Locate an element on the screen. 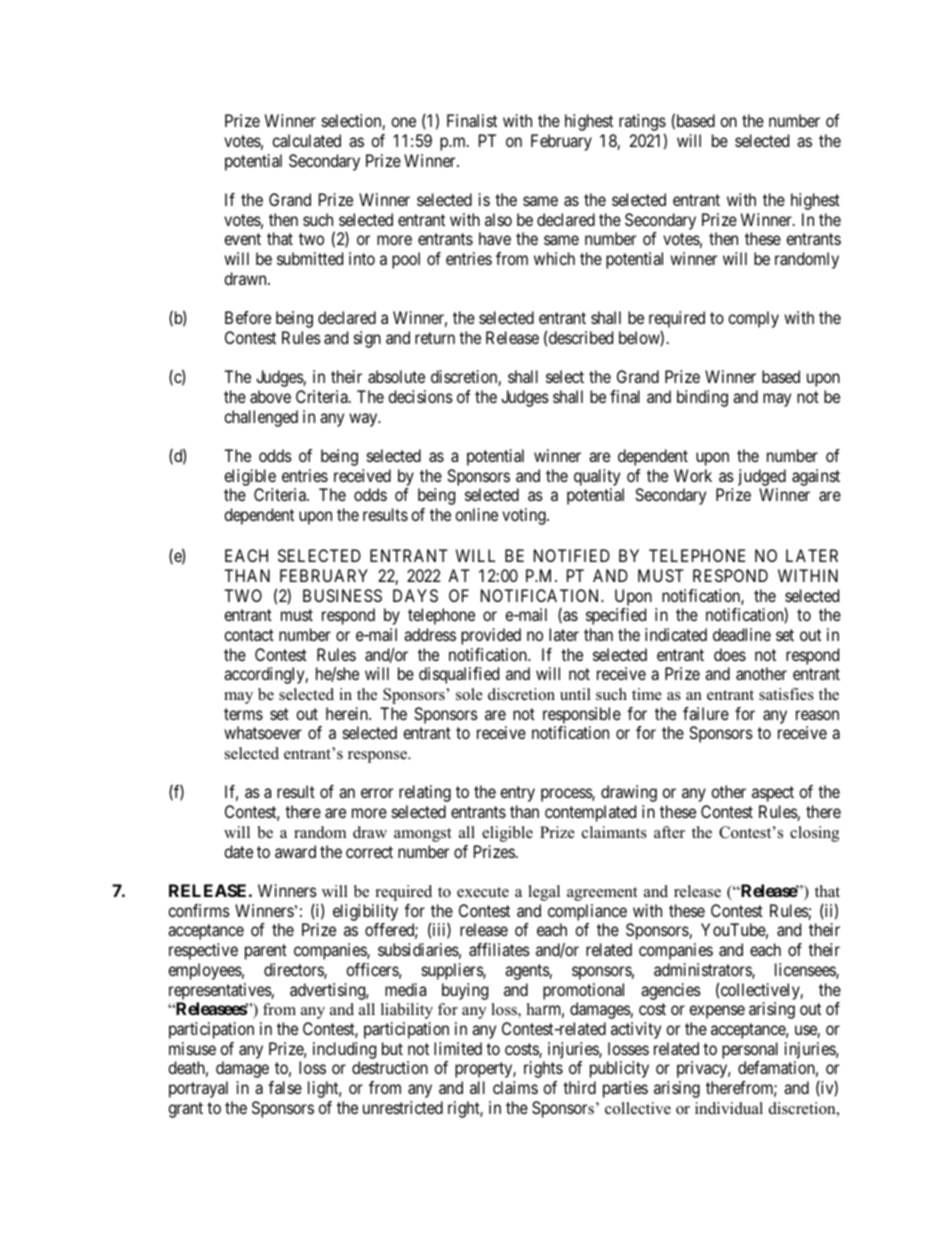  ratings is located at coordinates (642, 124).
